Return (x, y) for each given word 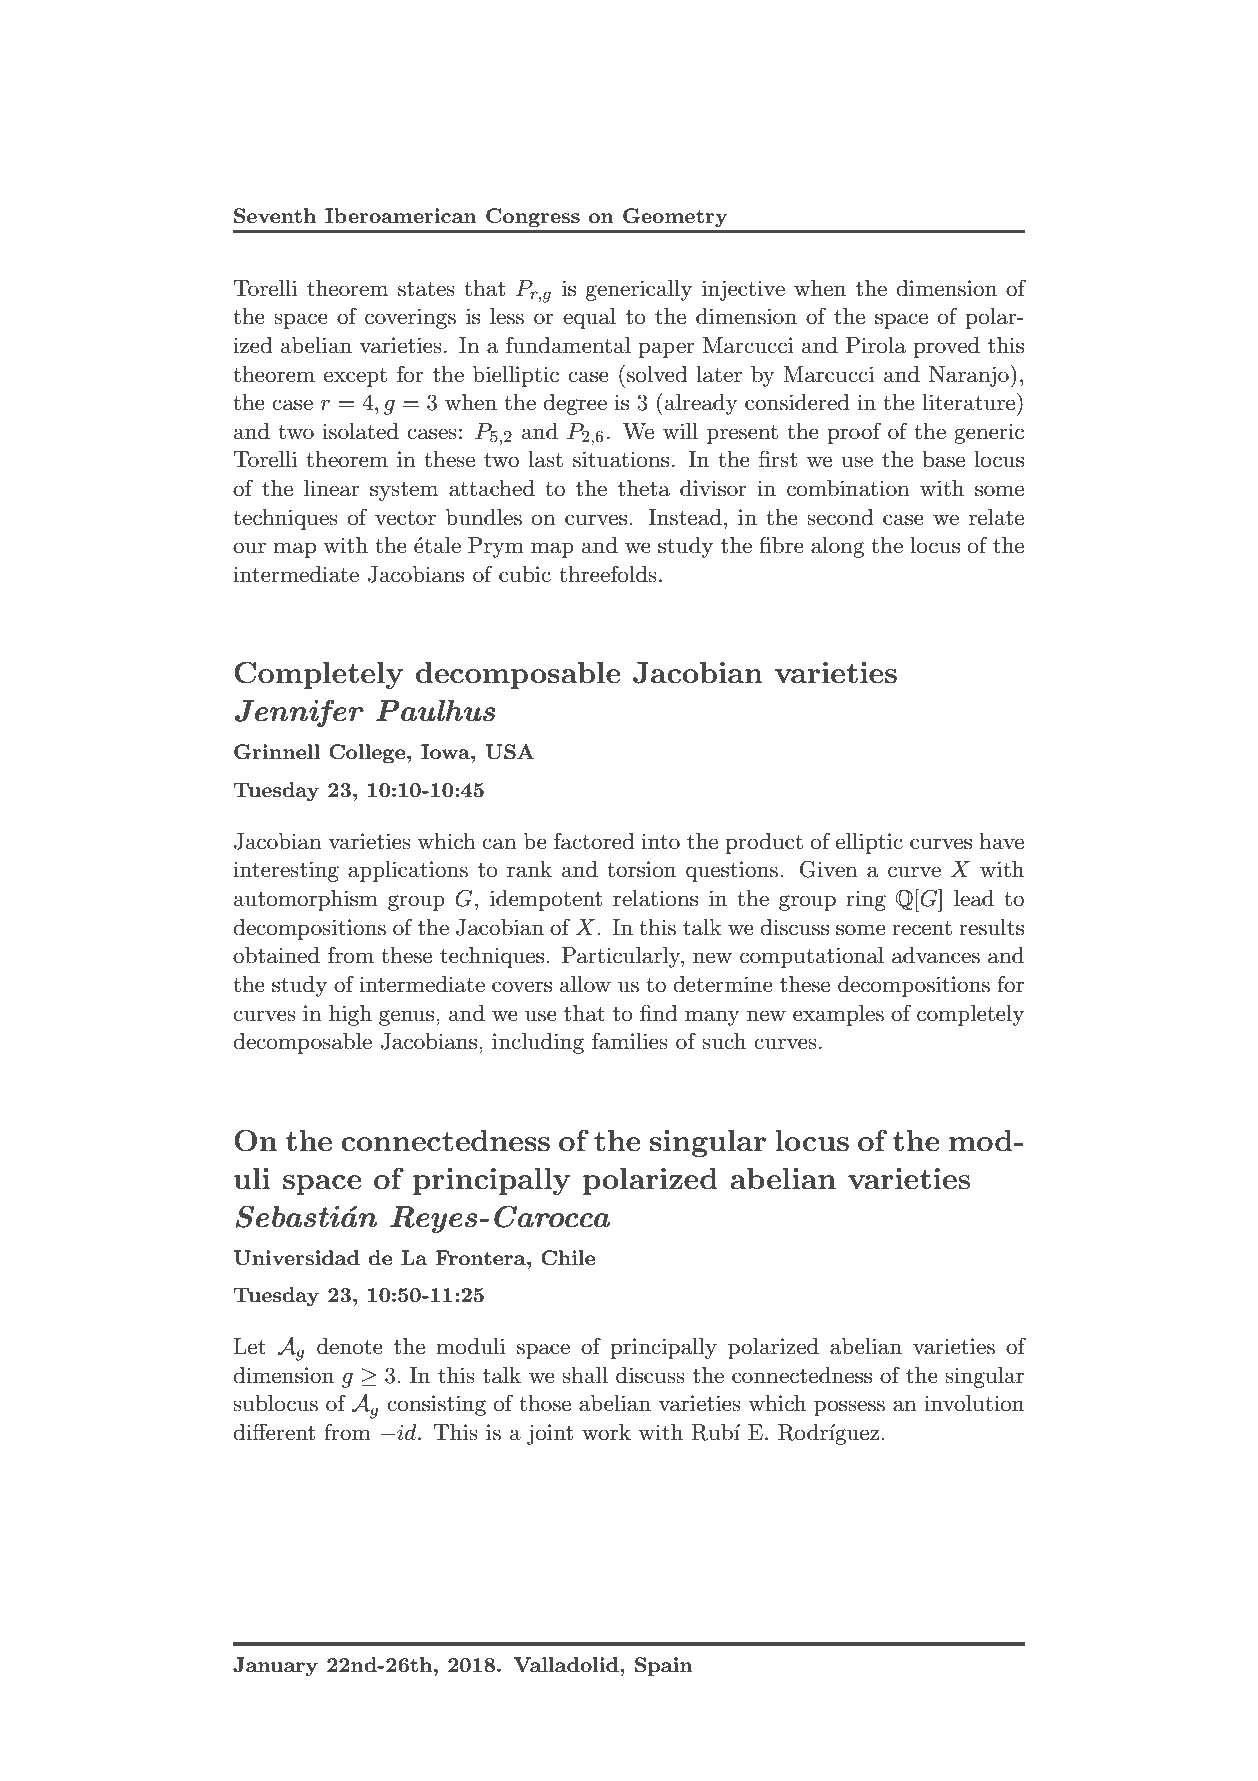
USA (510, 752)
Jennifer (299, 713)
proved (946, 347)
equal (589, 318)
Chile (568, 1258)
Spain (664, 1666)
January (275, 1666)
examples (838, 1015)
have (1001, 841)
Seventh (275, 216)
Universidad (297, 1258)
